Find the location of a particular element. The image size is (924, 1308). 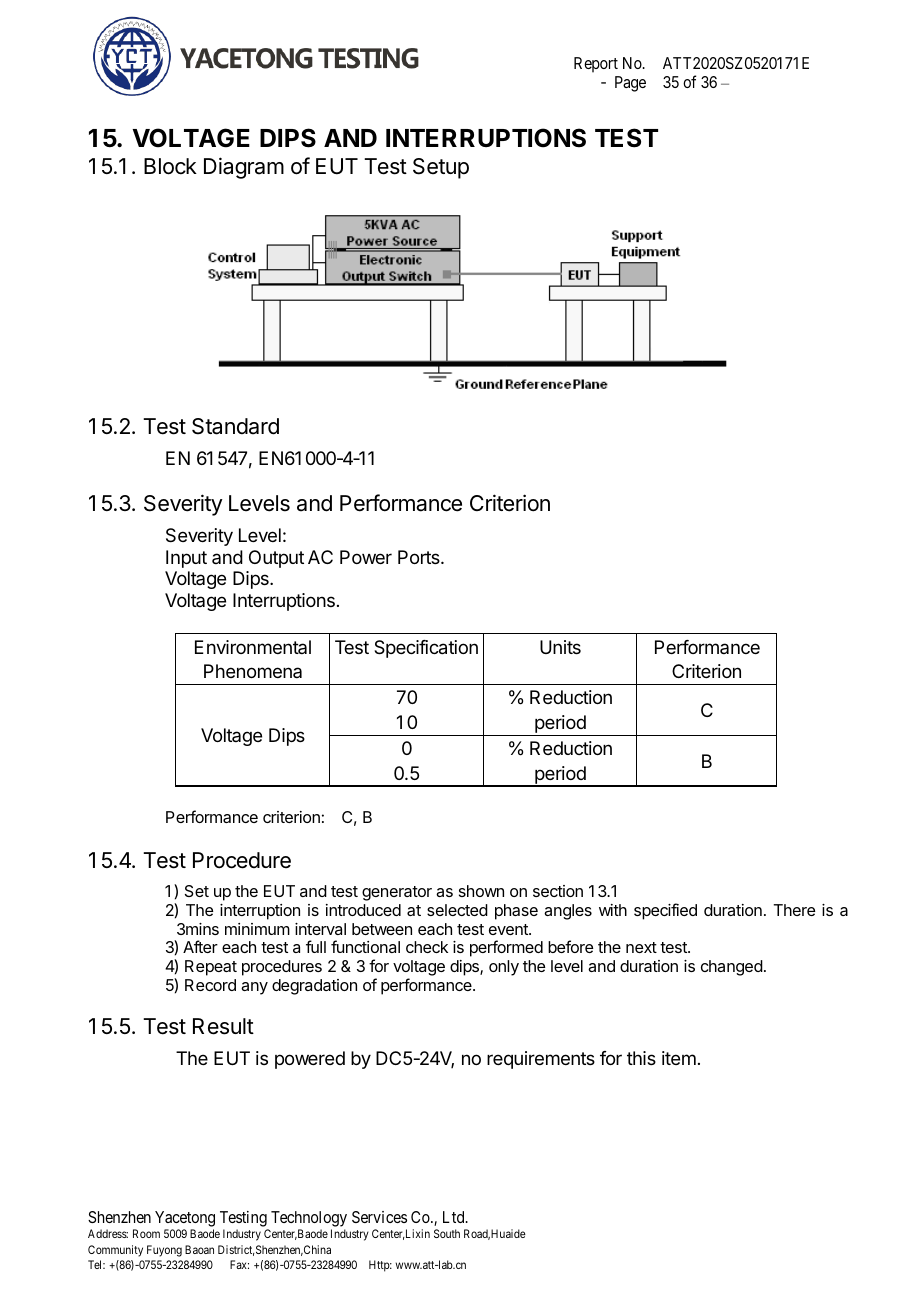

Baoan is located at coordinates (199, 1249).
